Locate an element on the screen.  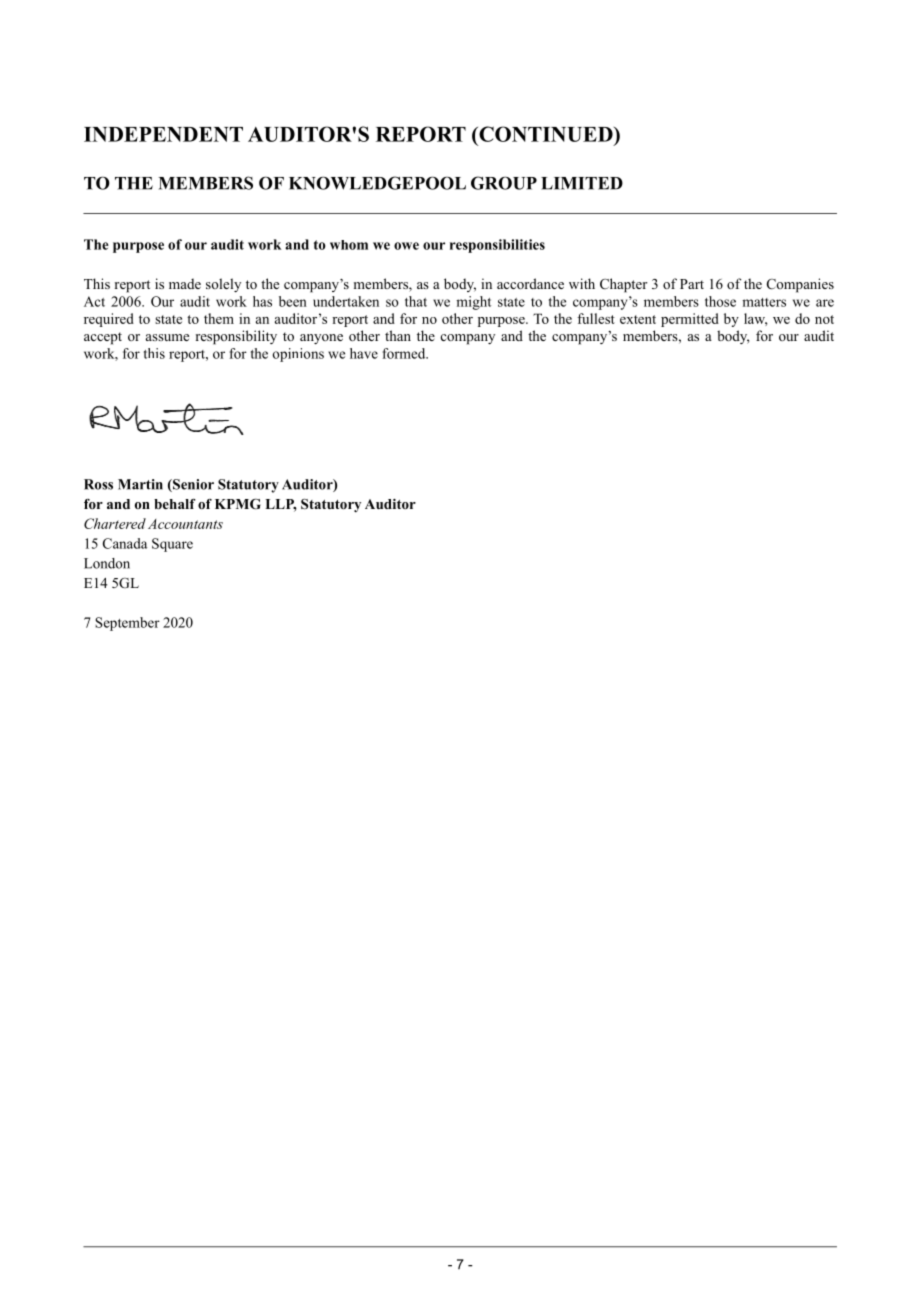
LIMITED is located at coordinates (582, 183).
